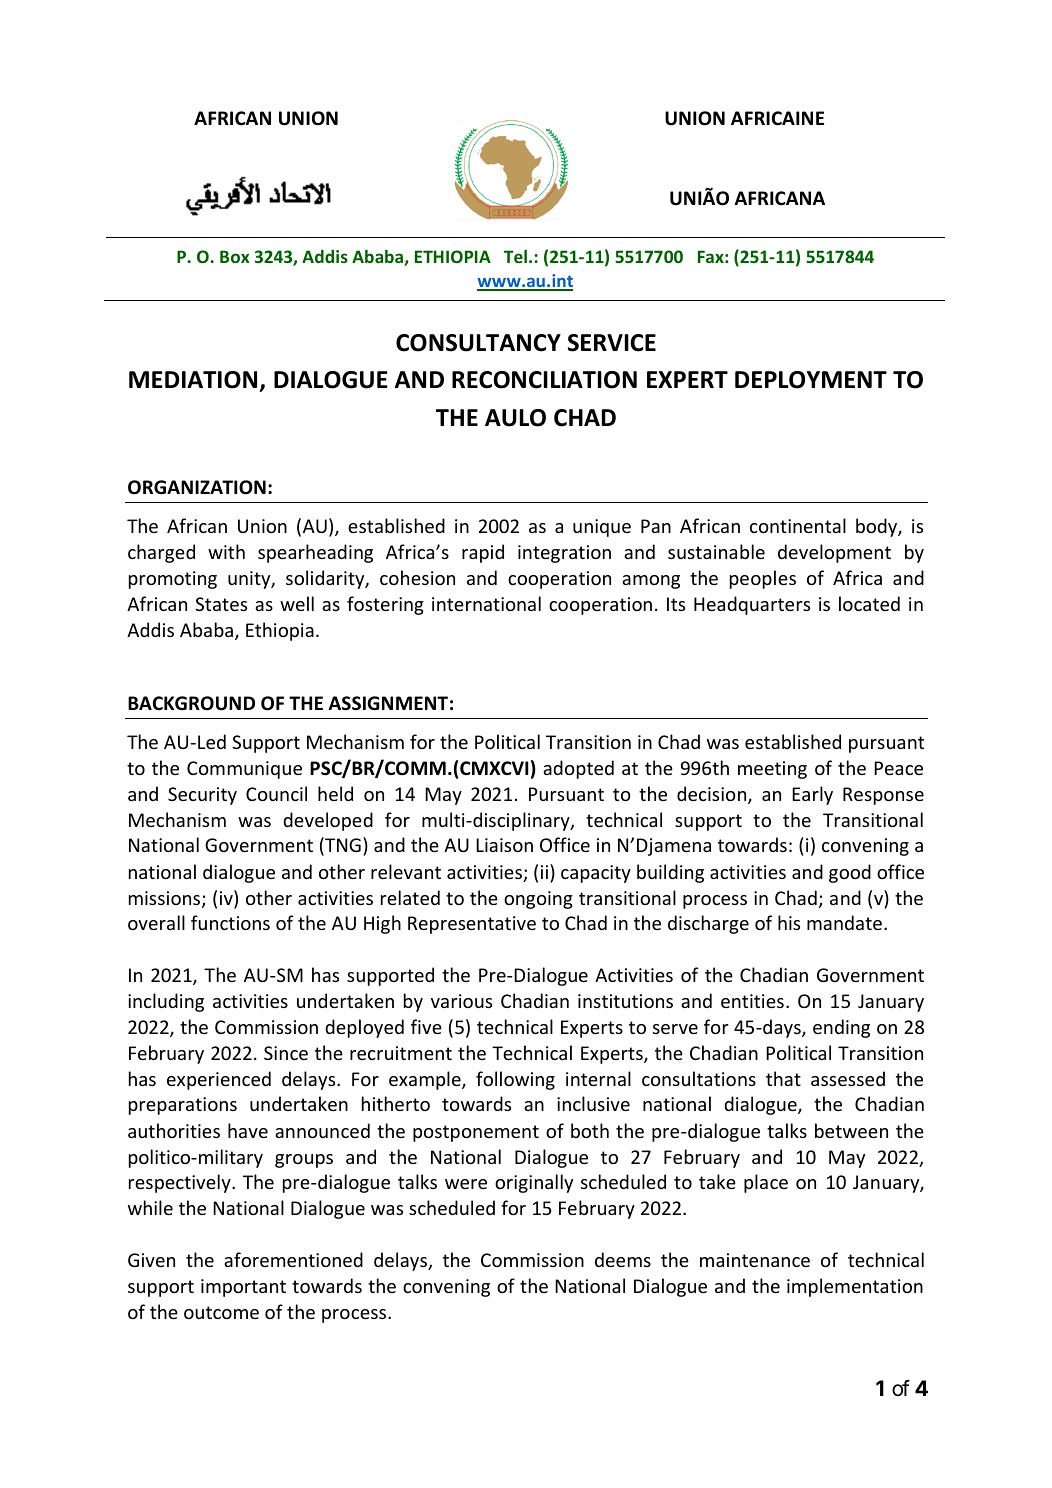 Image resolution: width=1052 pixels, height=1488 pixels. I want to click on DEPLOYMENT, so click(811, 380).
